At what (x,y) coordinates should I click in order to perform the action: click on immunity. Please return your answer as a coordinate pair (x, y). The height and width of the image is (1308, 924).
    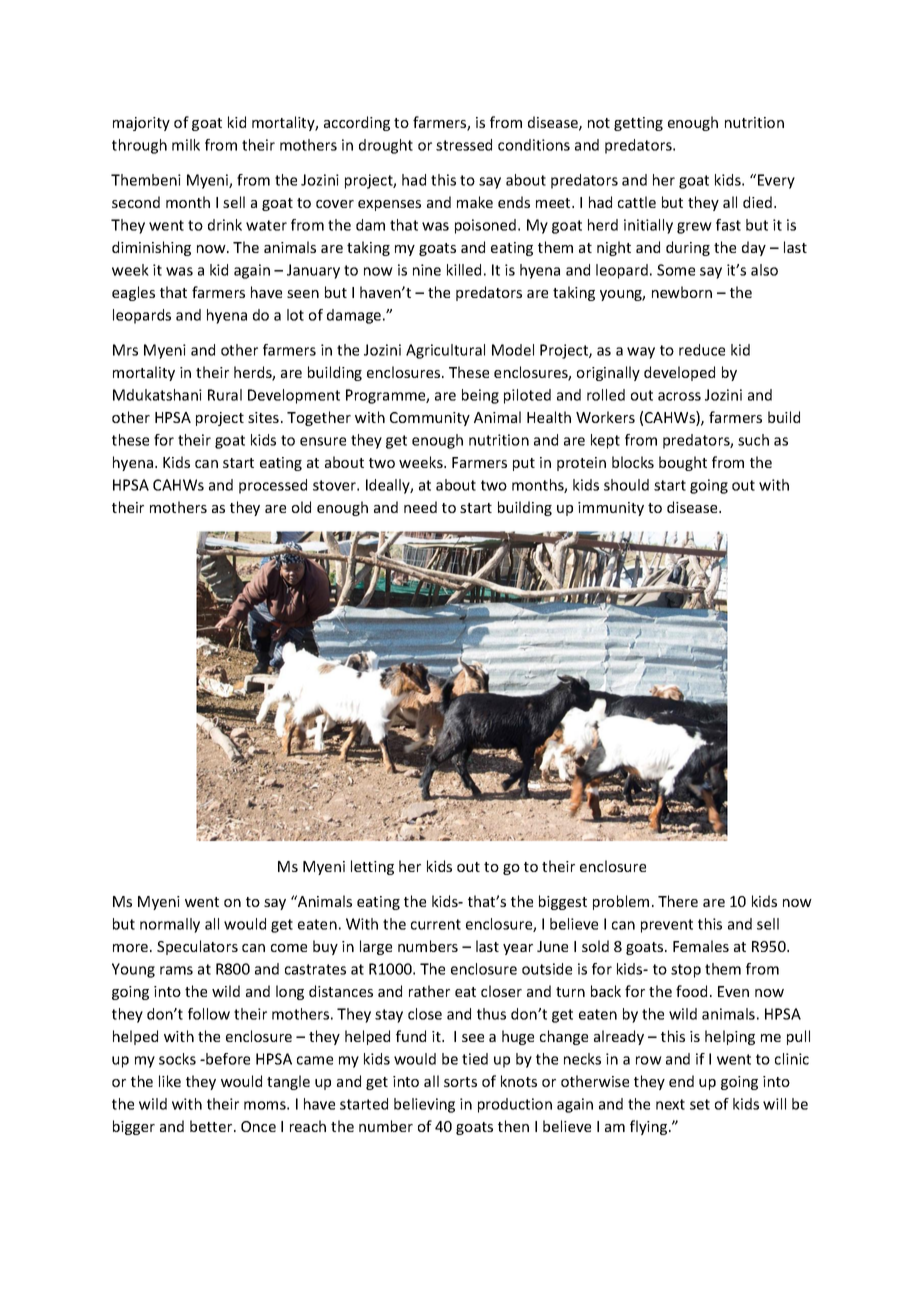
    Looking at the image, I should click on (611, 509).
